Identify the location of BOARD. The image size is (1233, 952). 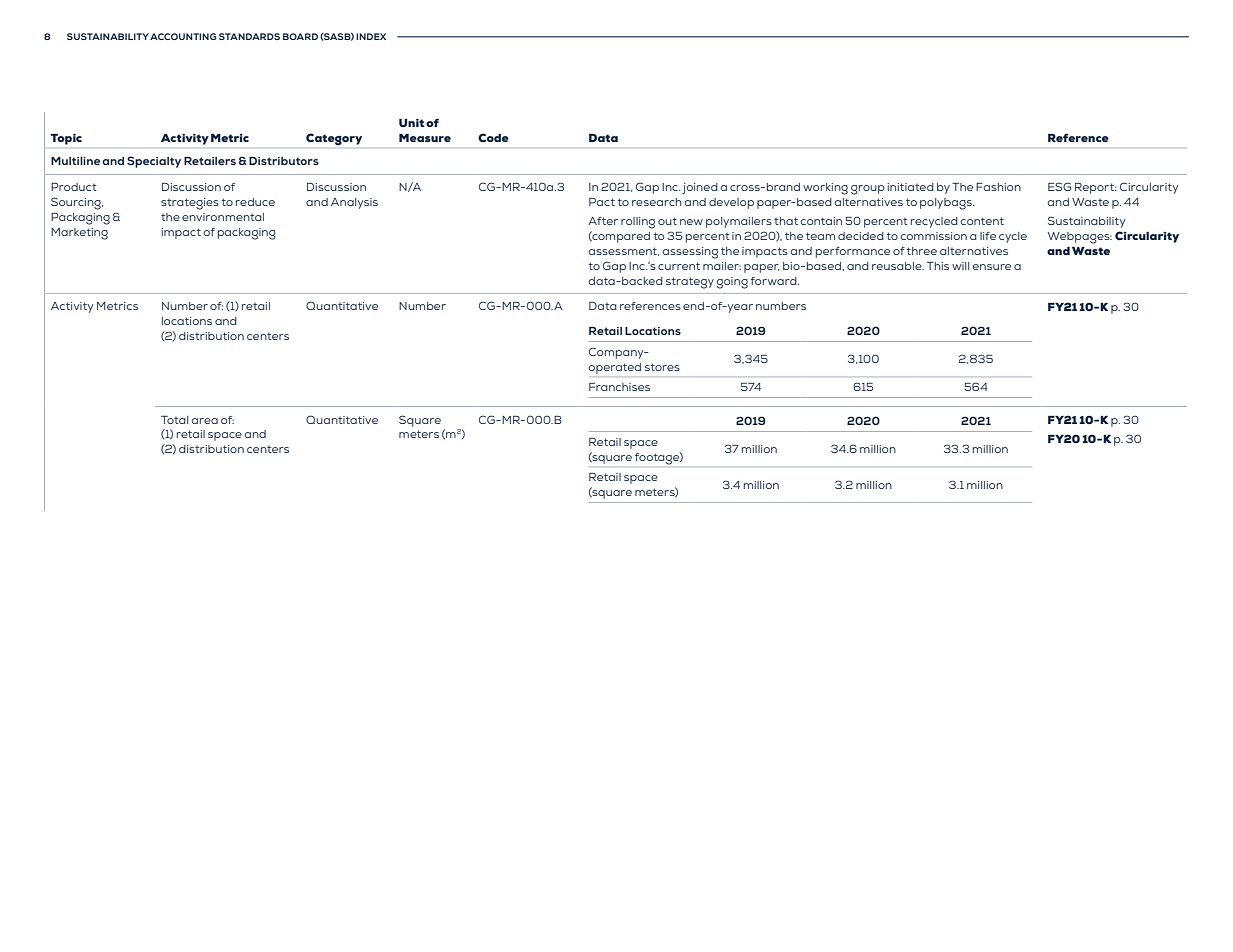
(300, 36).
